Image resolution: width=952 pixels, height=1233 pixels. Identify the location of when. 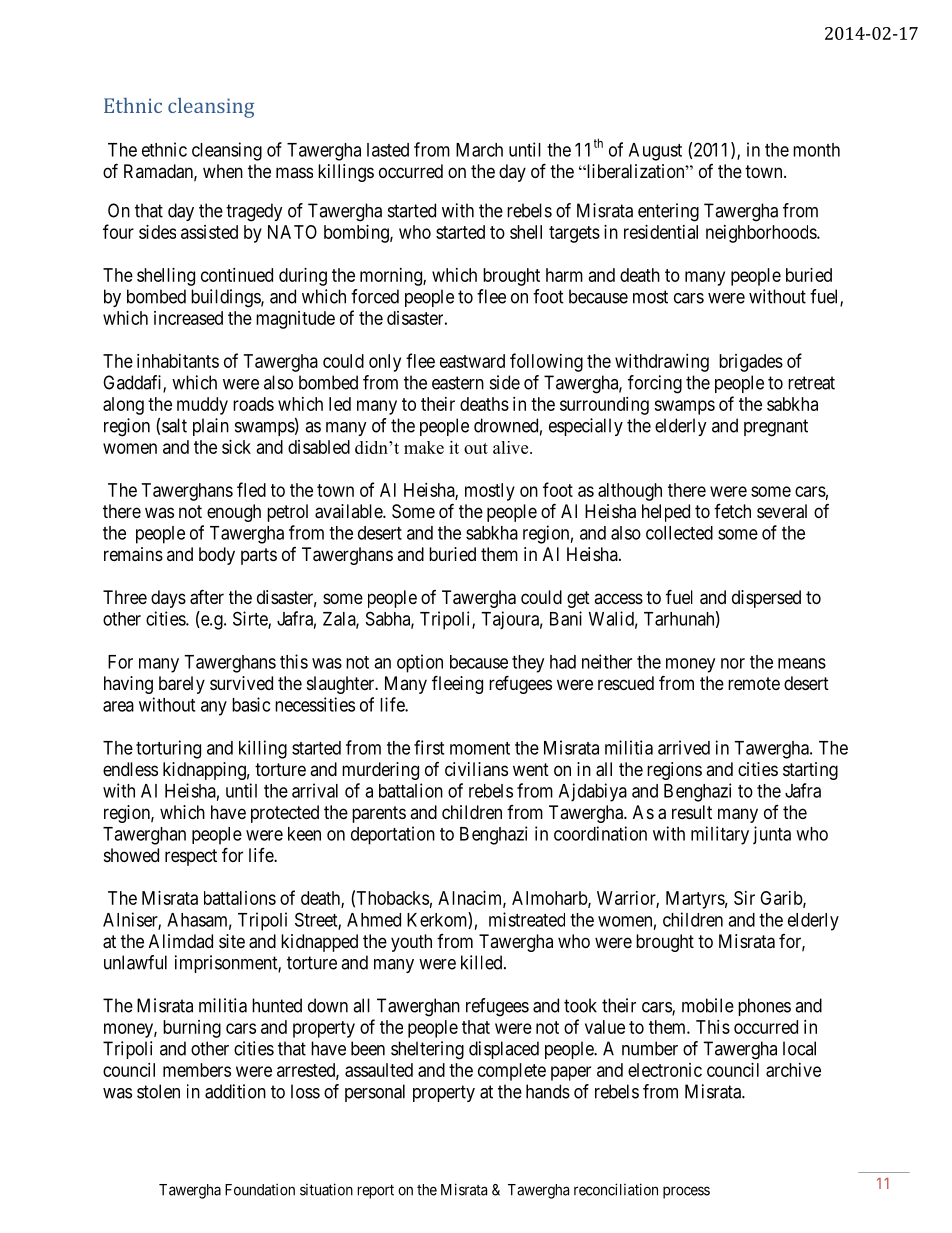
(223, 171).
